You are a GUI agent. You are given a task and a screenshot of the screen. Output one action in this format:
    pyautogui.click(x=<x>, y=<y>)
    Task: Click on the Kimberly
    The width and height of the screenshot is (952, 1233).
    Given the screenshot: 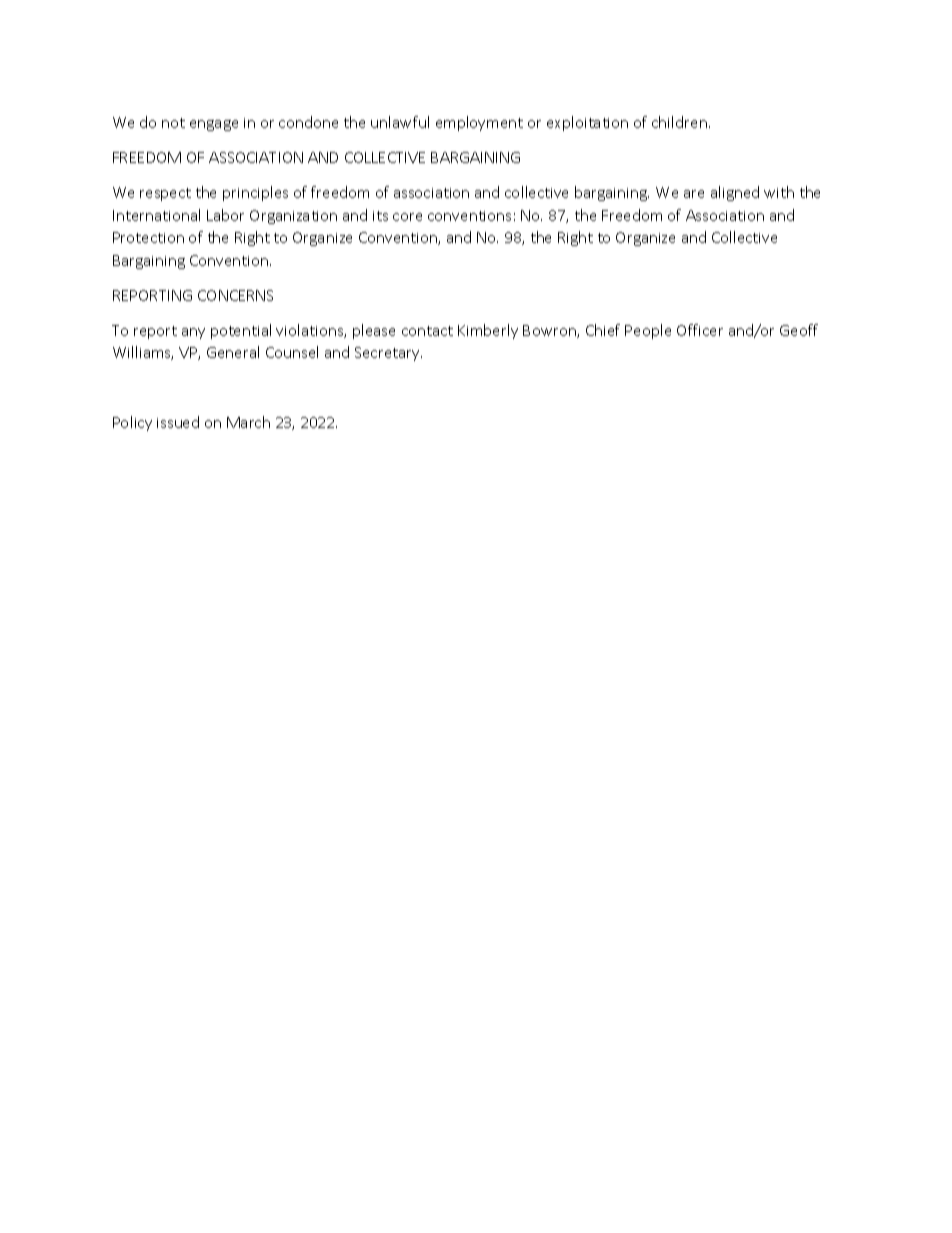 What is the action you would take?
    pyautogui.click(x=488, y=331)
